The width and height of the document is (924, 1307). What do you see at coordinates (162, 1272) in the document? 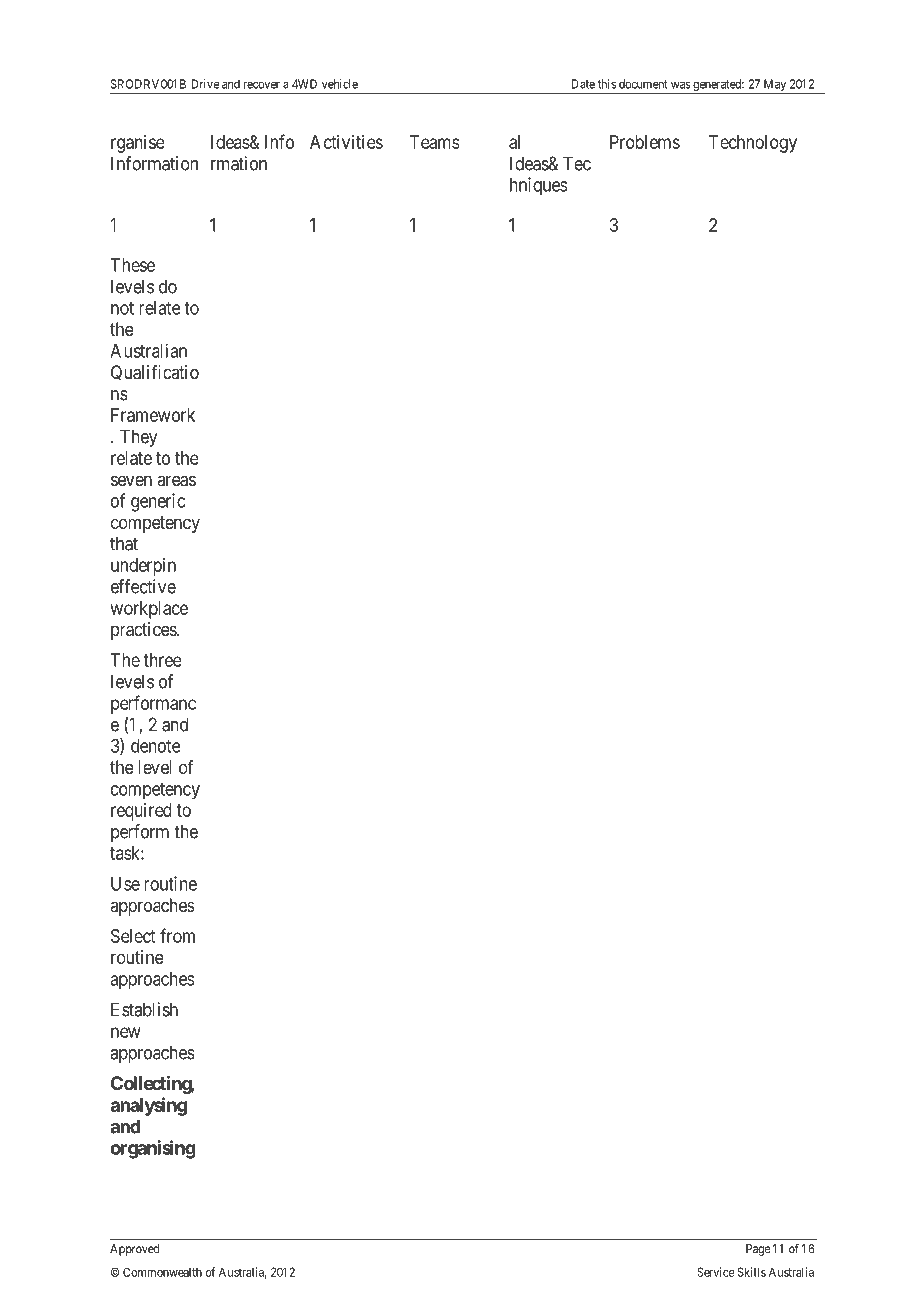
I see `Commonwealth` at bounding box center [162, 1272].
